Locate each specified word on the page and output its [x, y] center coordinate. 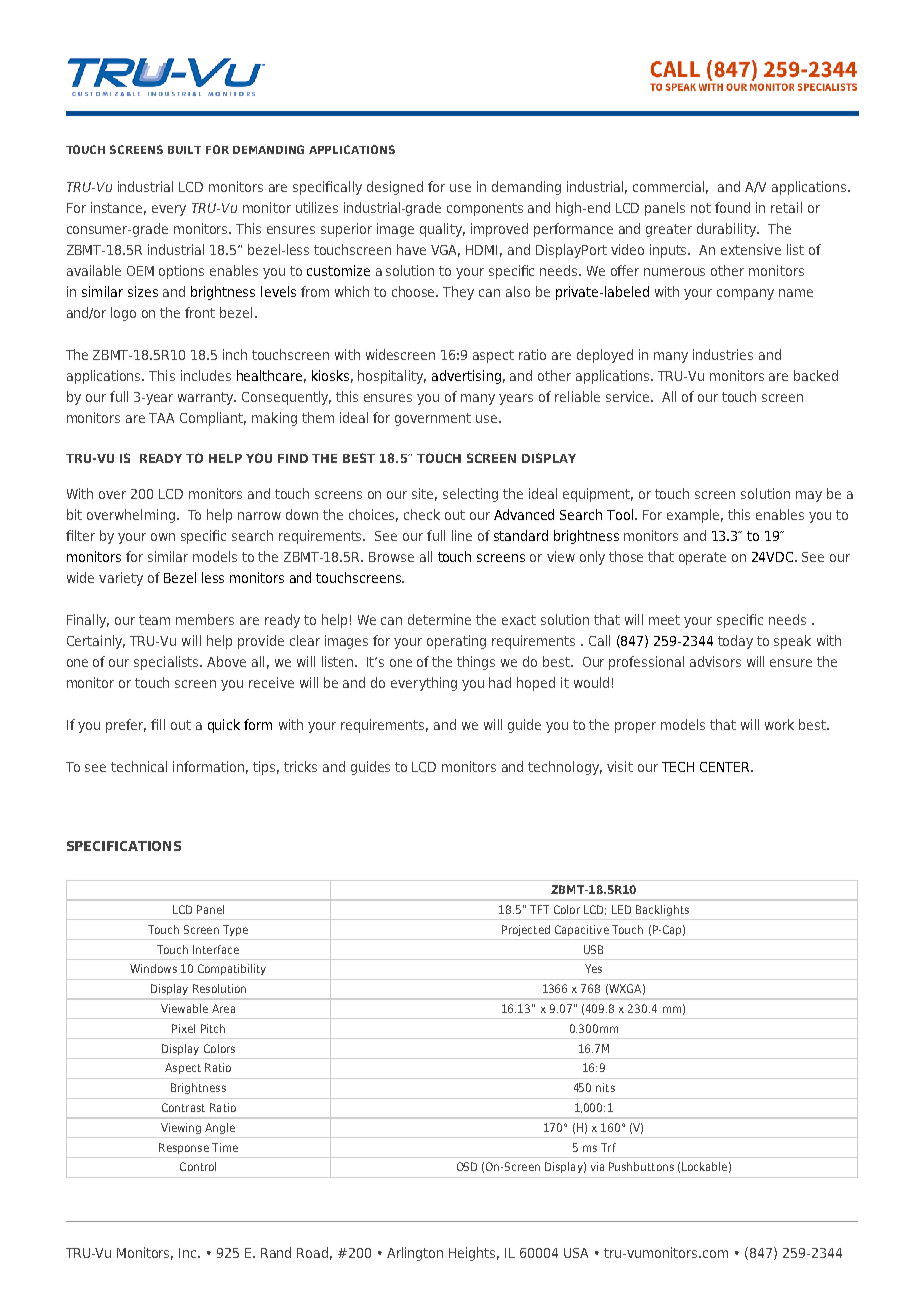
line [462, 535]
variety [121, 579]
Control [198, 1166]
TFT [539, 909]
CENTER [726, 767]
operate [702, 558]
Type [235, 930]
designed [395, 188]
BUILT [184, 150]
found [732, 207]
